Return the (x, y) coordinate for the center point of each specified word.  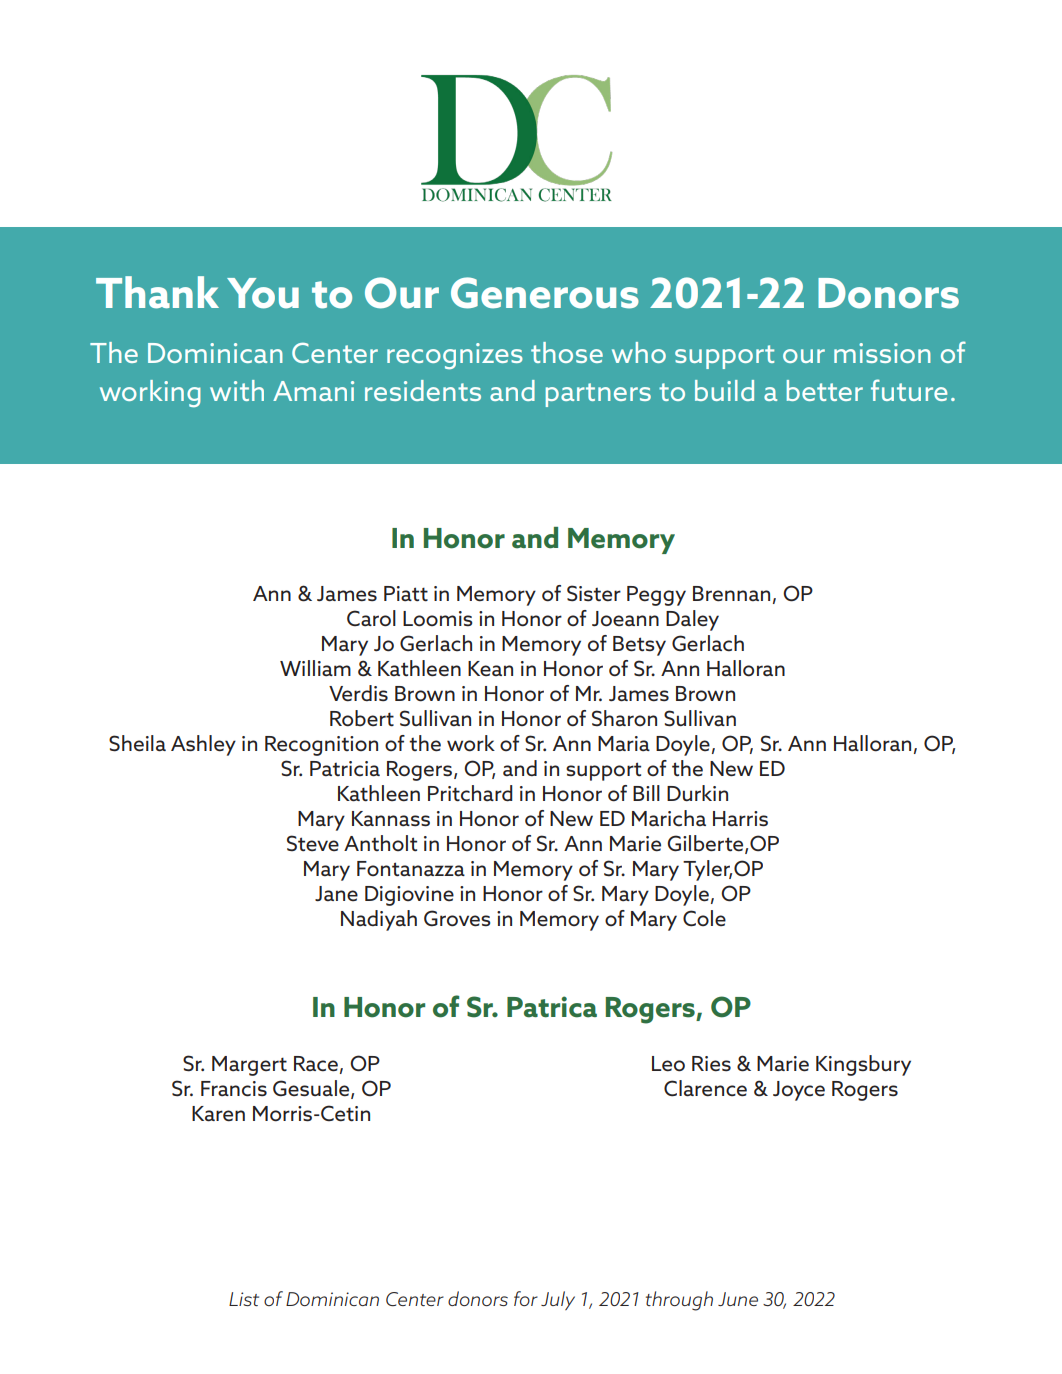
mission (882, 353)
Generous (545, 293)
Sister (594, 593)
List (244, 1299)
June (738, 1299)
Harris (740, 819)
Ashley (203, 745)
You (263, 293)
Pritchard (470, 793)
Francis (234, 1089)
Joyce (799, 1091)
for (526, 1298)
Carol (371, 618)
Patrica (552, 1007)
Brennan (731, 594)
